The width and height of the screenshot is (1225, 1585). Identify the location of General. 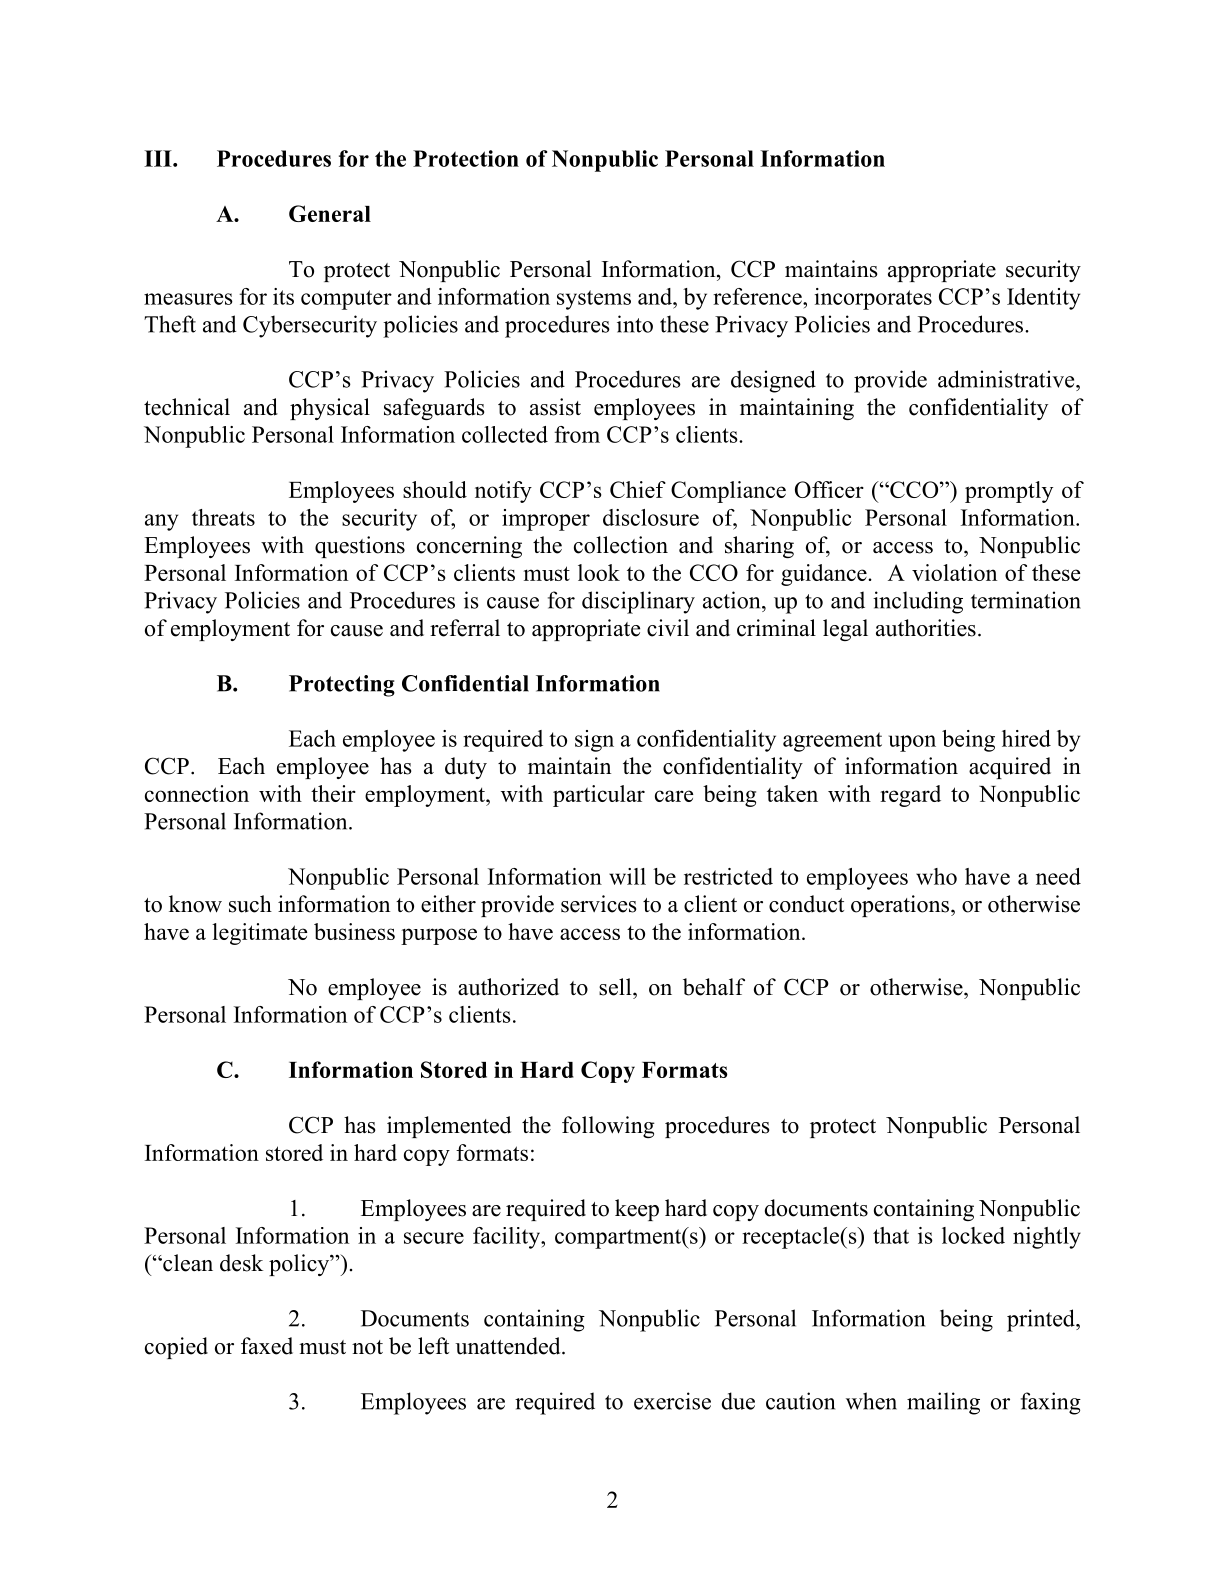
(330, 213).
